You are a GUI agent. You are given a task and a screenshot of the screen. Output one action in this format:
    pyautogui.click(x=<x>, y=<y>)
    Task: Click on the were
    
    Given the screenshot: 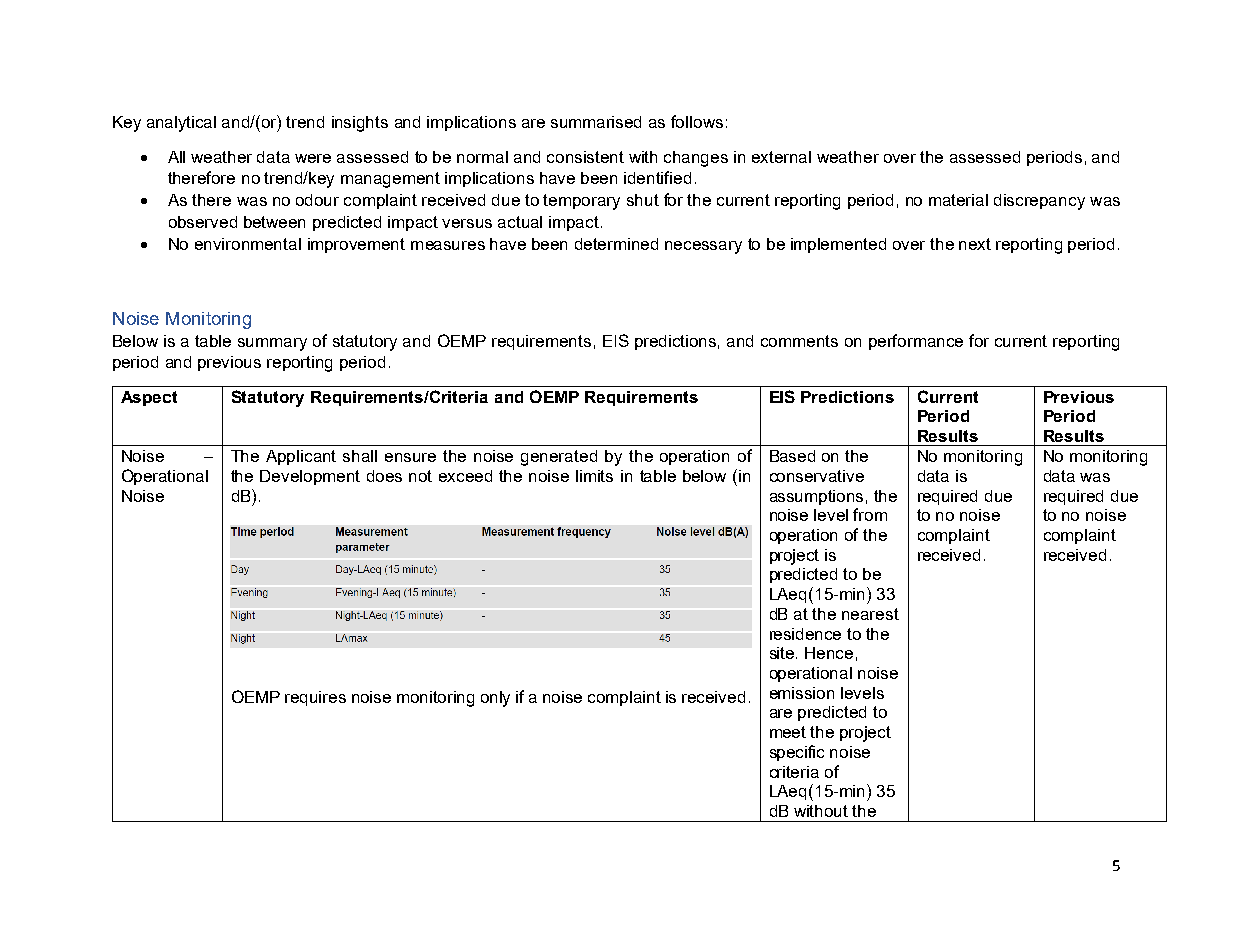 What is the action you would take?
    pyautogui.click(x=313, y=158)
